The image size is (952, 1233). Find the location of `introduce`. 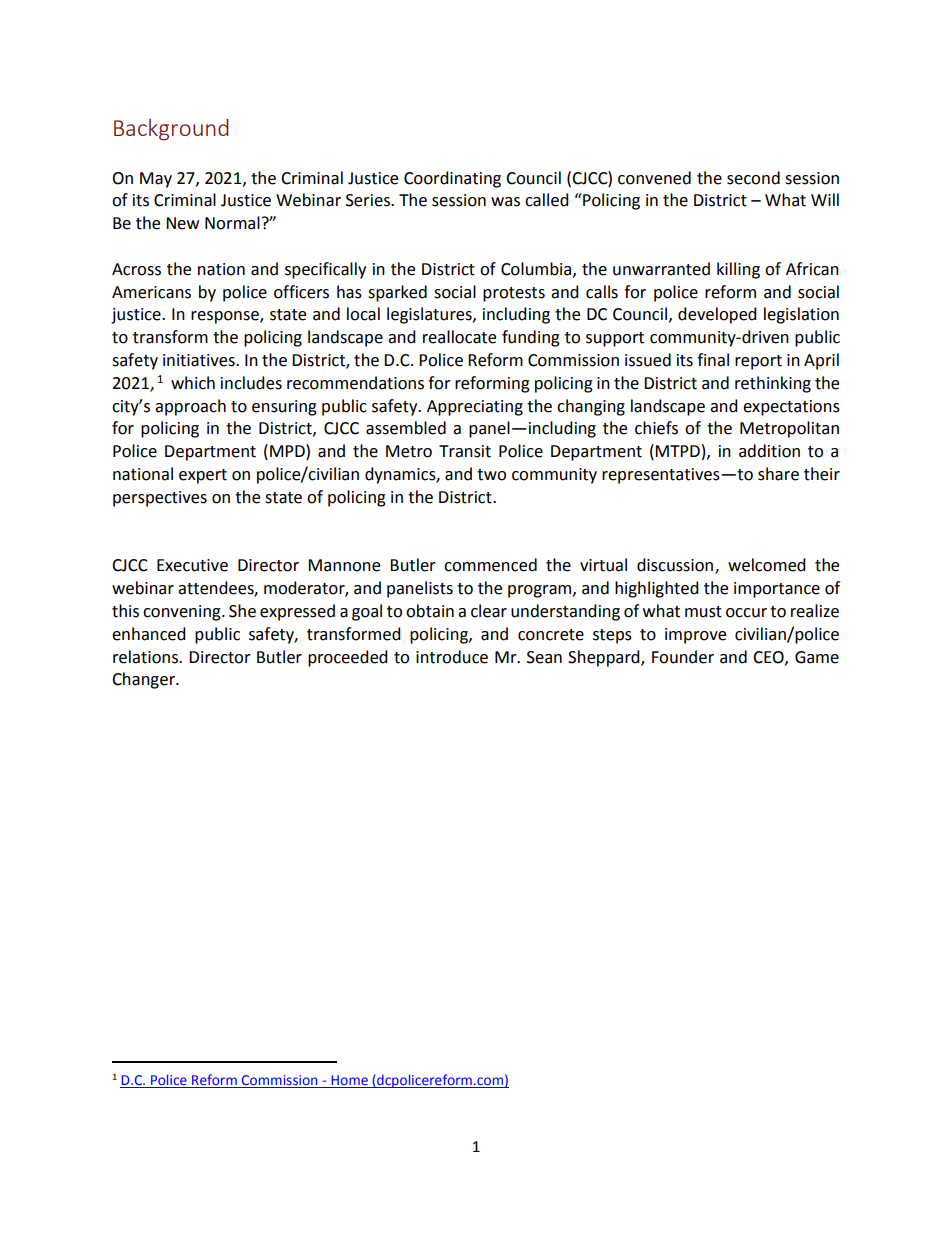

introduce is located at coordinates (452, 657).
